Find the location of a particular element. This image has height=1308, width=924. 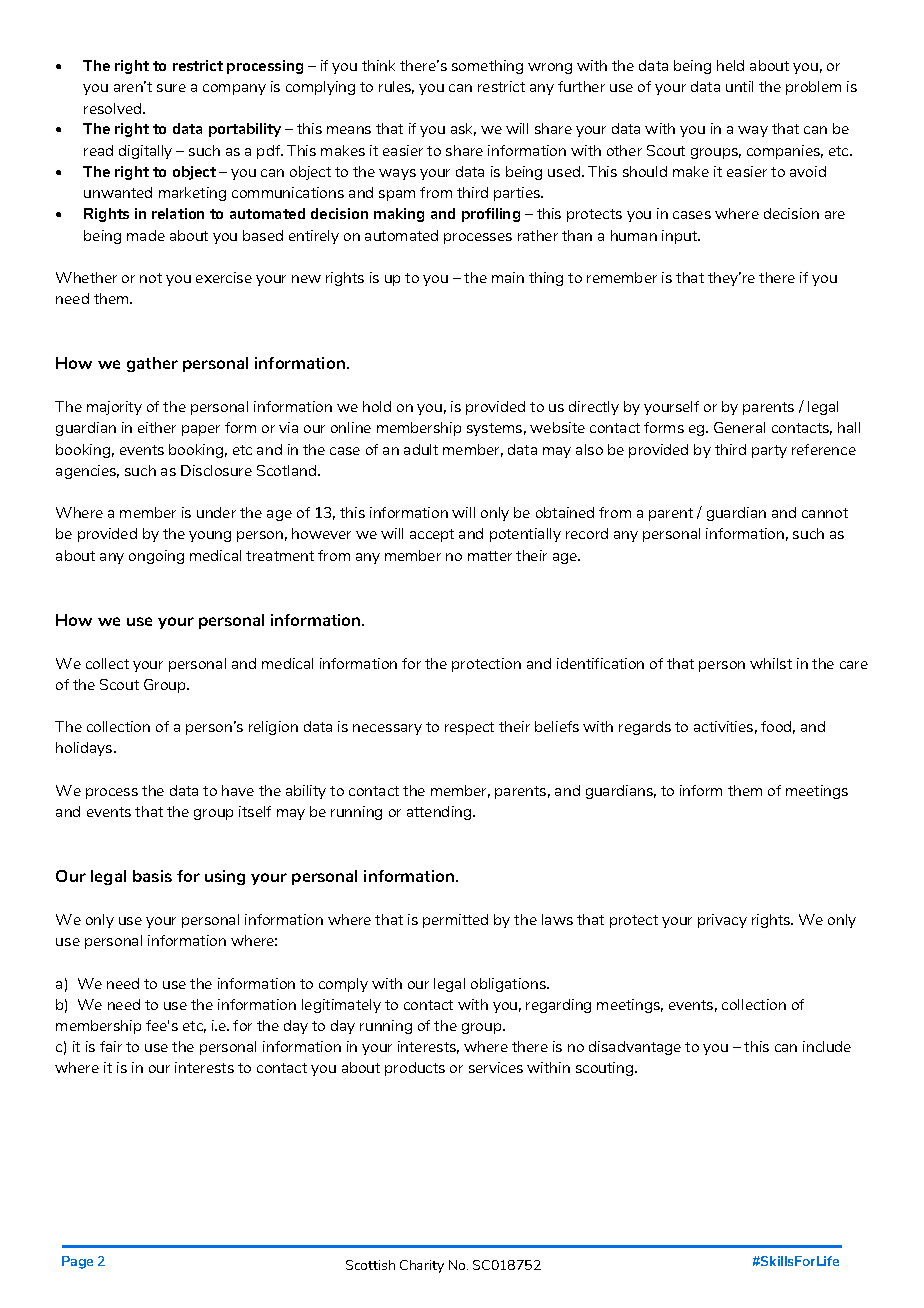

resolved is located at coordinates (114, 108).
